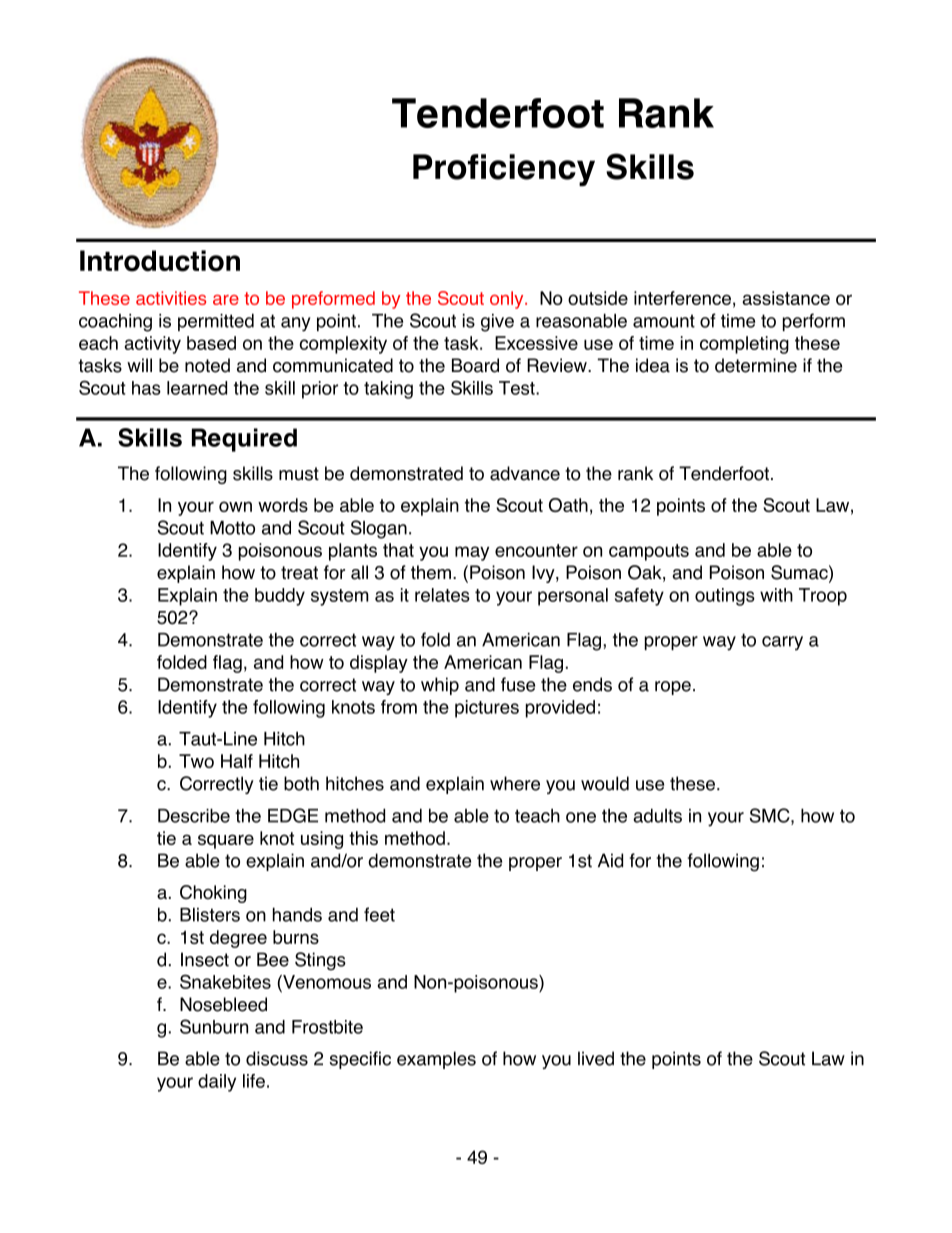 This screenshot has width=952, height=1233. Describe the element at coordinates (196, 761) in the screenshot. I see `Two` at that location.
